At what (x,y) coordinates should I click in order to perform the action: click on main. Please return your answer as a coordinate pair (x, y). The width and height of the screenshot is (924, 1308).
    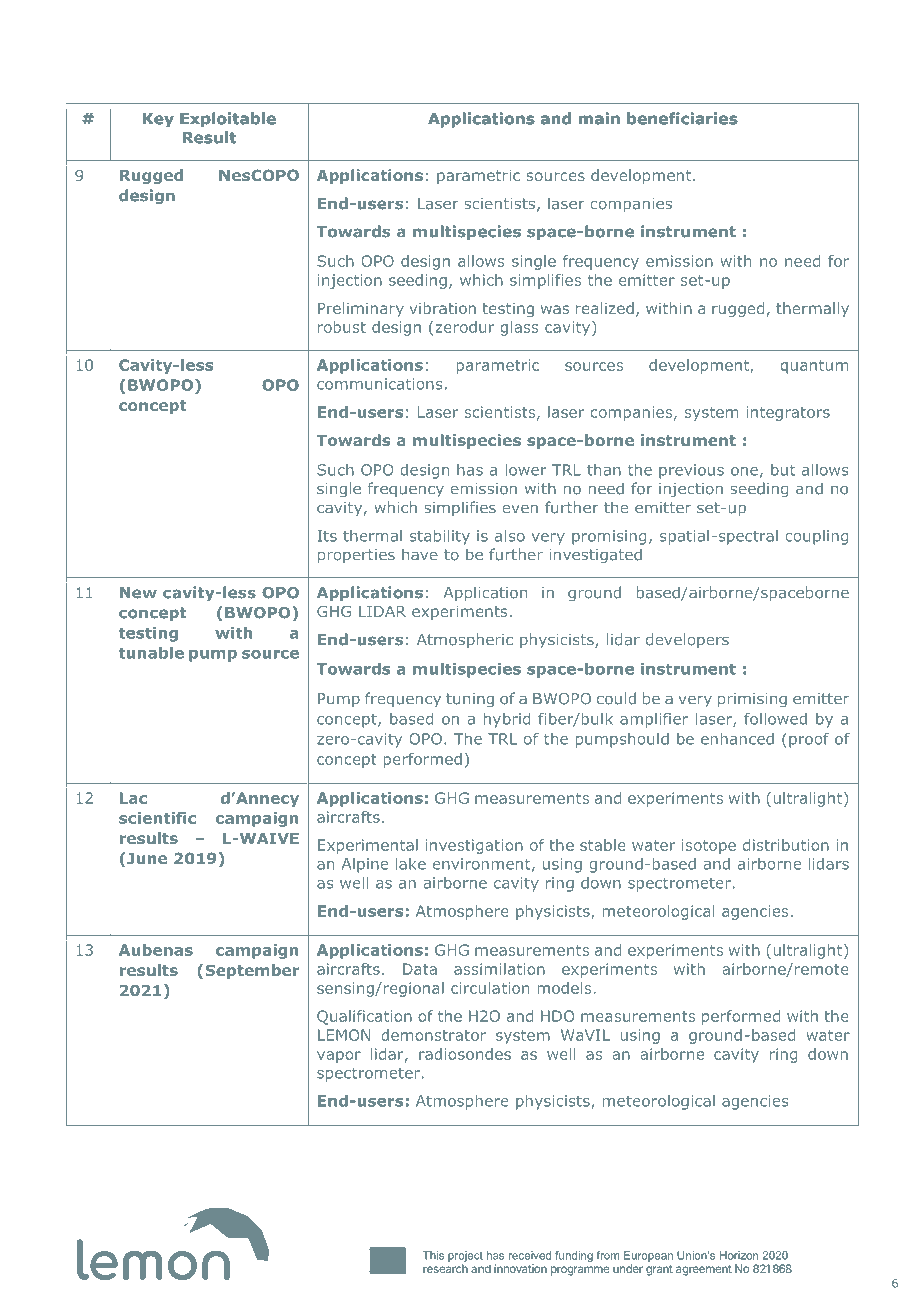
    Looking at the image, I should click on (599, 118).
